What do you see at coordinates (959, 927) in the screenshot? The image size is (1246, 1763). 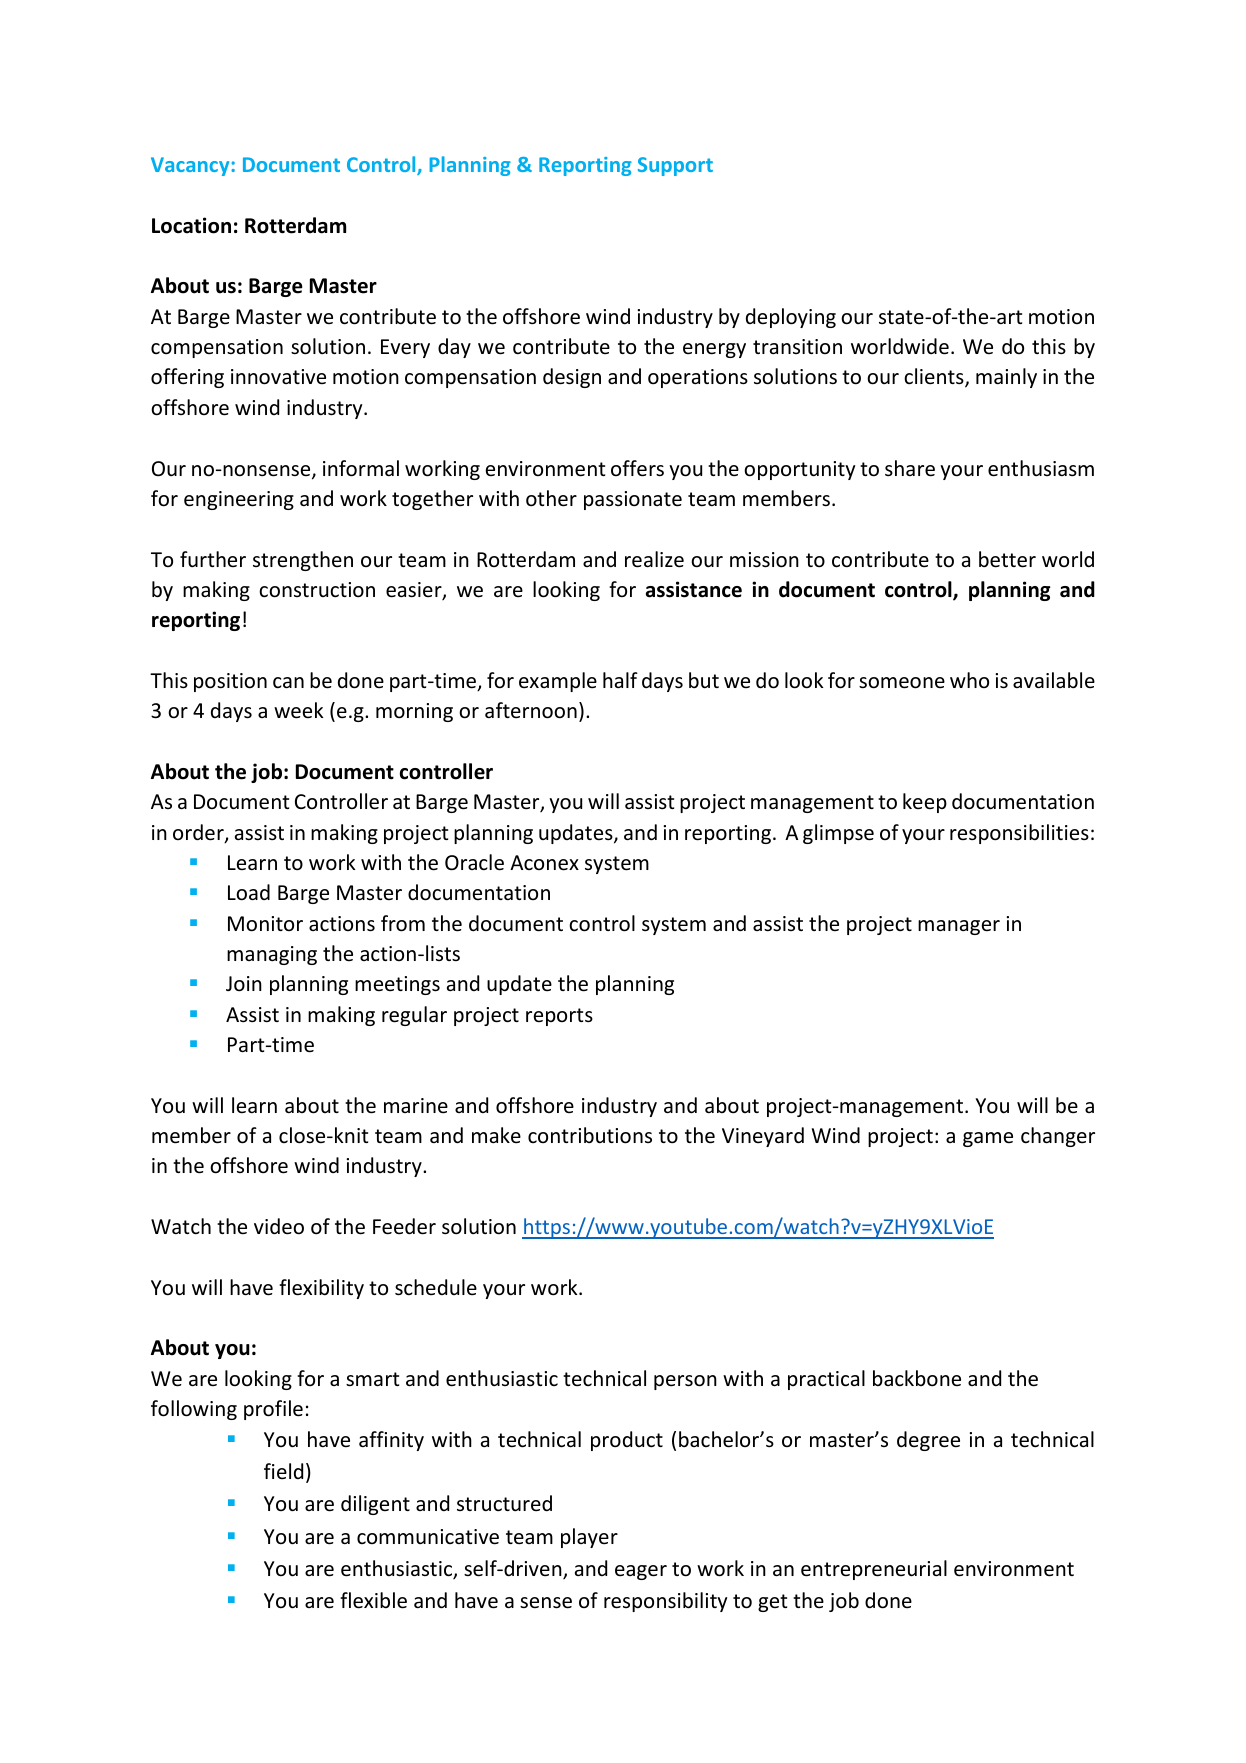 I see `manager` at bounding box center [959, 927].
